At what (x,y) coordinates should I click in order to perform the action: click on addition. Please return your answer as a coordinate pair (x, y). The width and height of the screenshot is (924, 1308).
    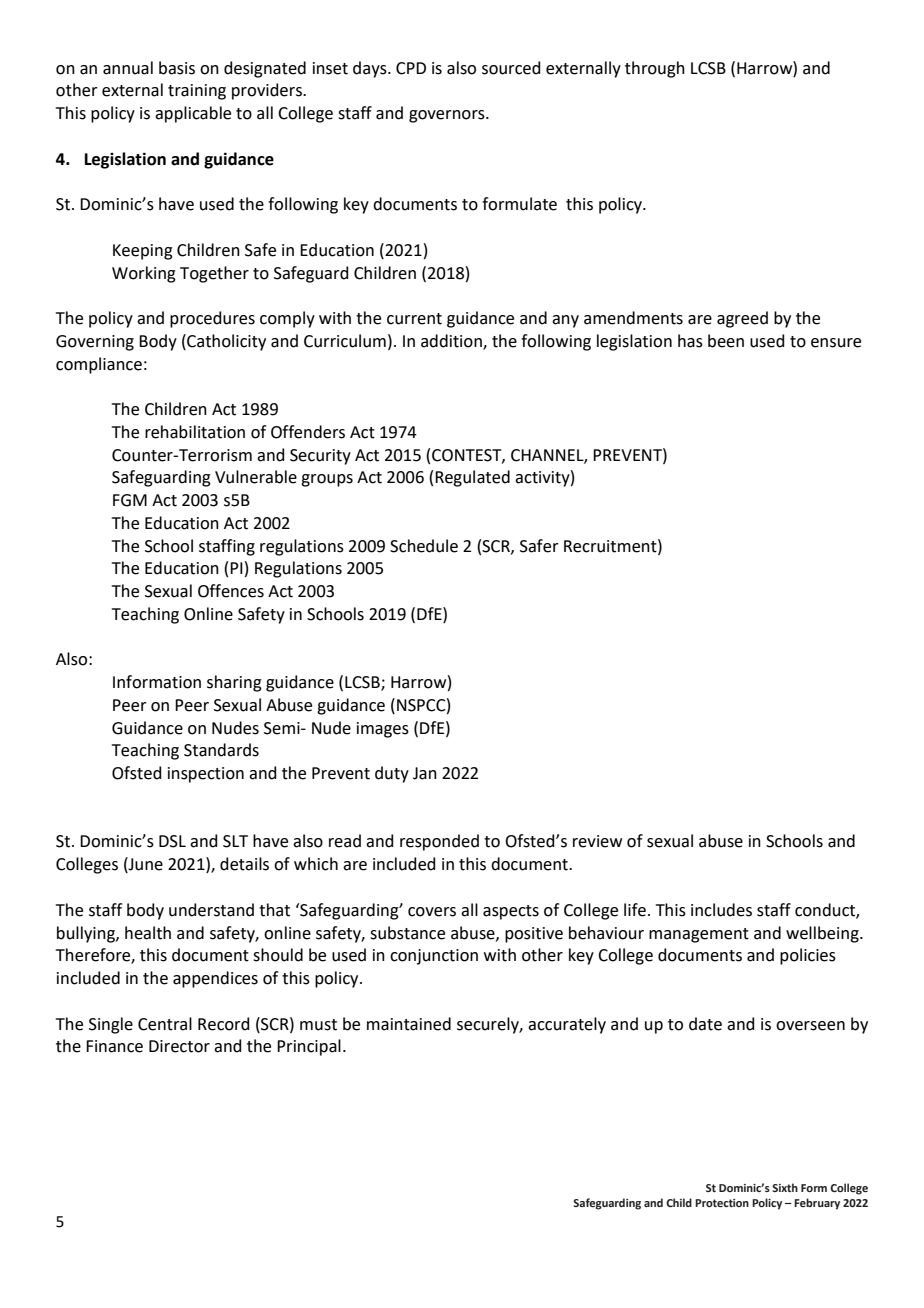
    Looking at the image, I should click on (452, 341).
